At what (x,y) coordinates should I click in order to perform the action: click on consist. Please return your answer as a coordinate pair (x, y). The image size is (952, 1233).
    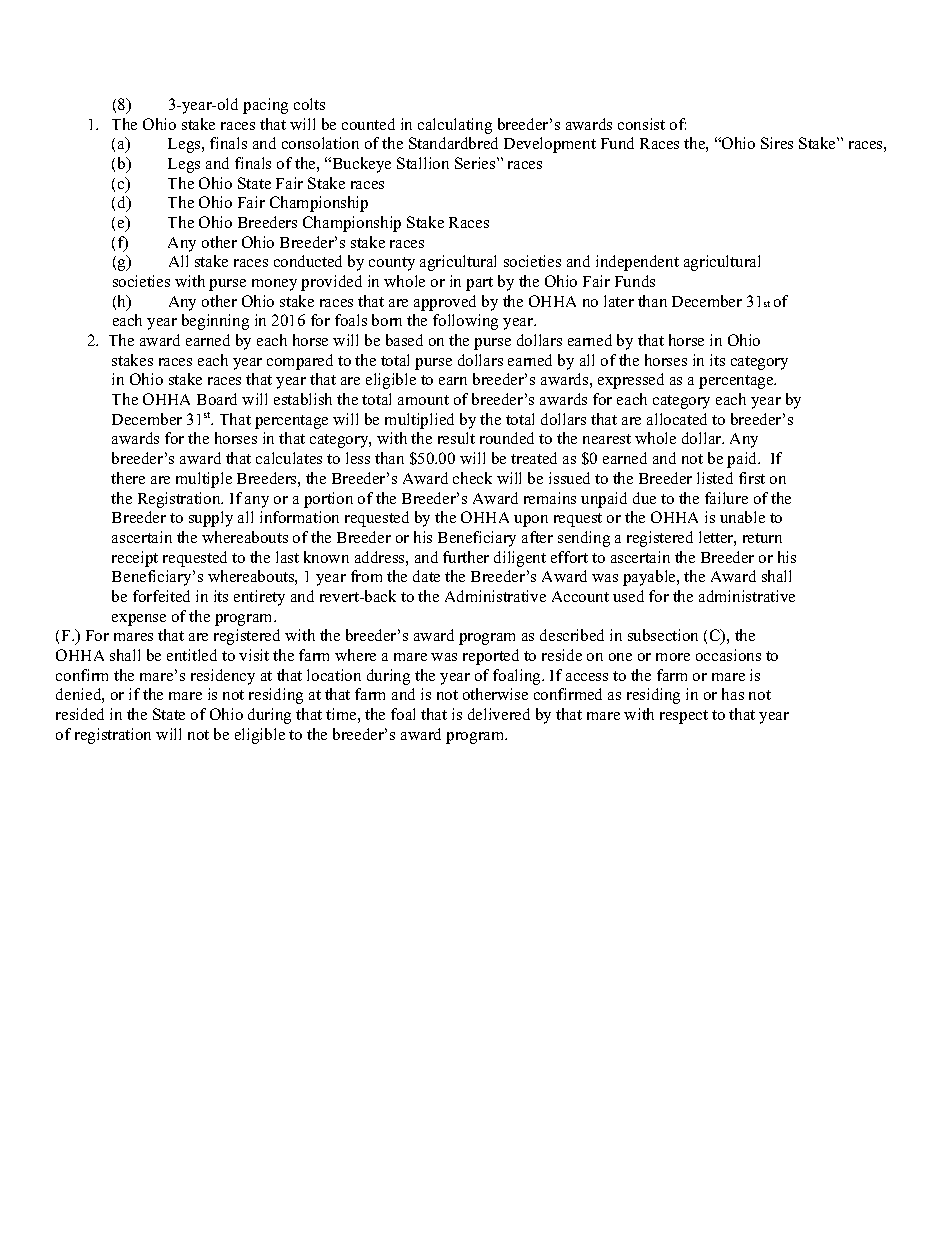
    Looking at the image, I should click on (641, 124).
